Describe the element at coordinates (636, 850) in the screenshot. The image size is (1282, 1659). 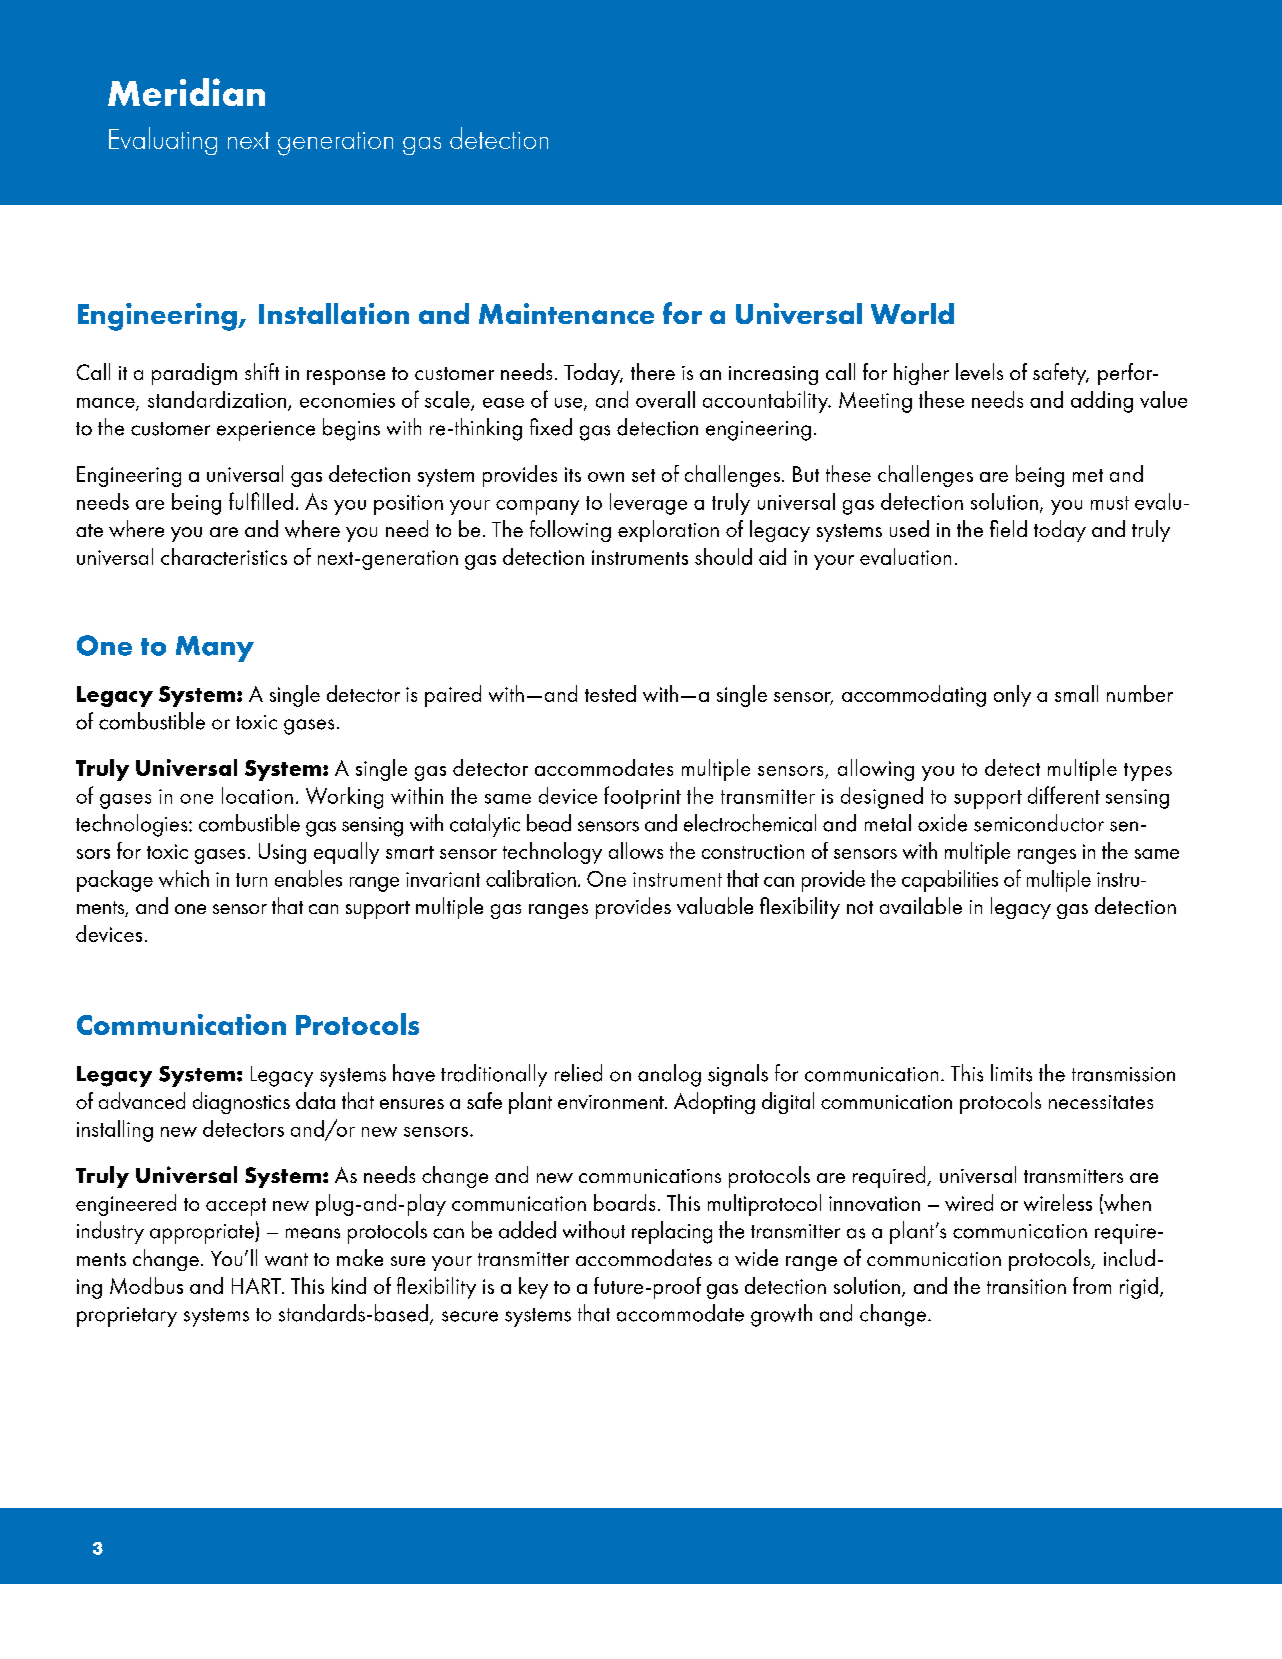
I see `allows` at that location.
